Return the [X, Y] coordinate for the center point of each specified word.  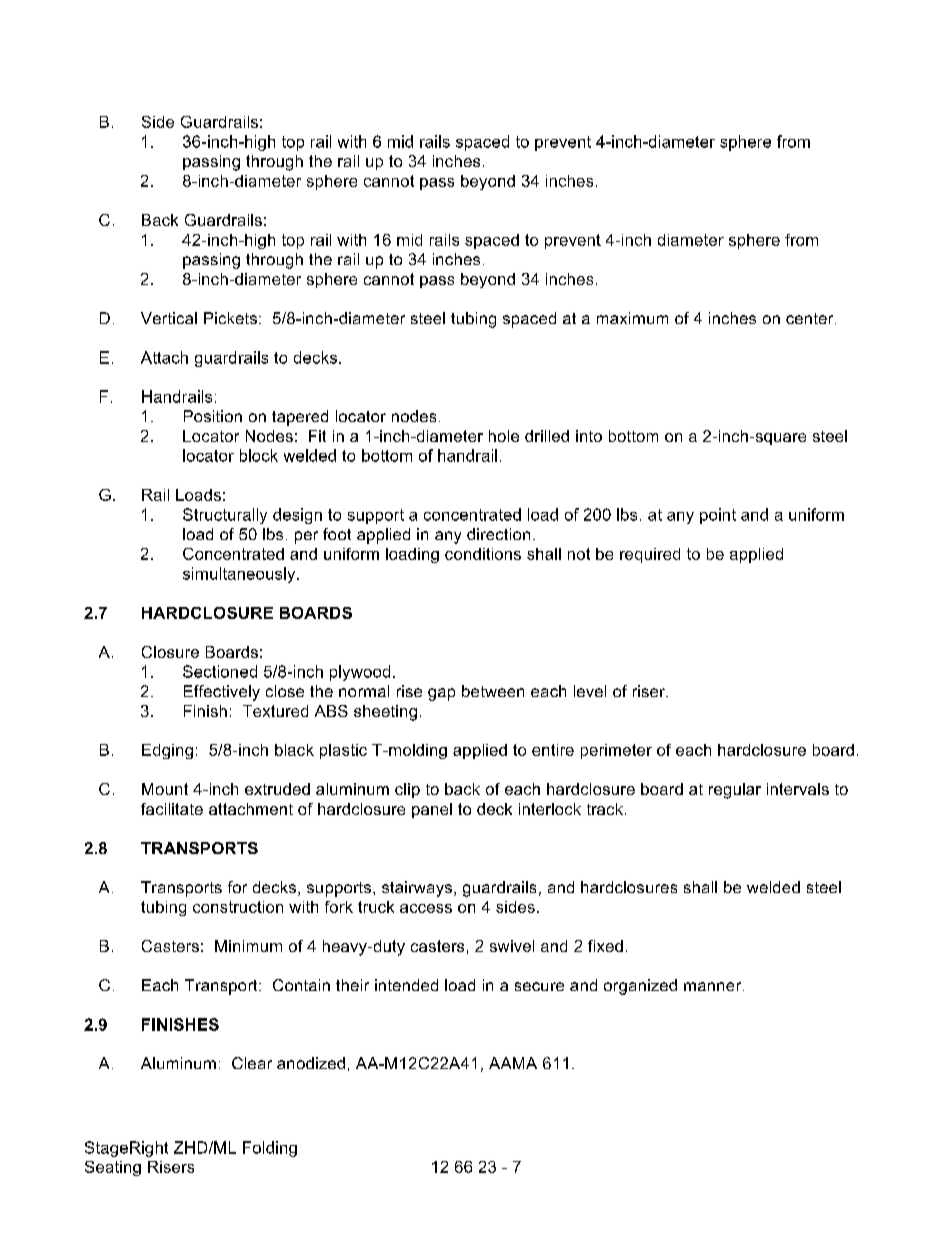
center [811, 318]
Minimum [248, 946]
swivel [512, 946]
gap [441, 694]
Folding [270, 1149]
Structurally [225, 516]
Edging [167, 751]
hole [504, 436]
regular [735, 791]
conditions [483, 554]
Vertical [169, 318]
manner [714, 986]
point [718, 516]
